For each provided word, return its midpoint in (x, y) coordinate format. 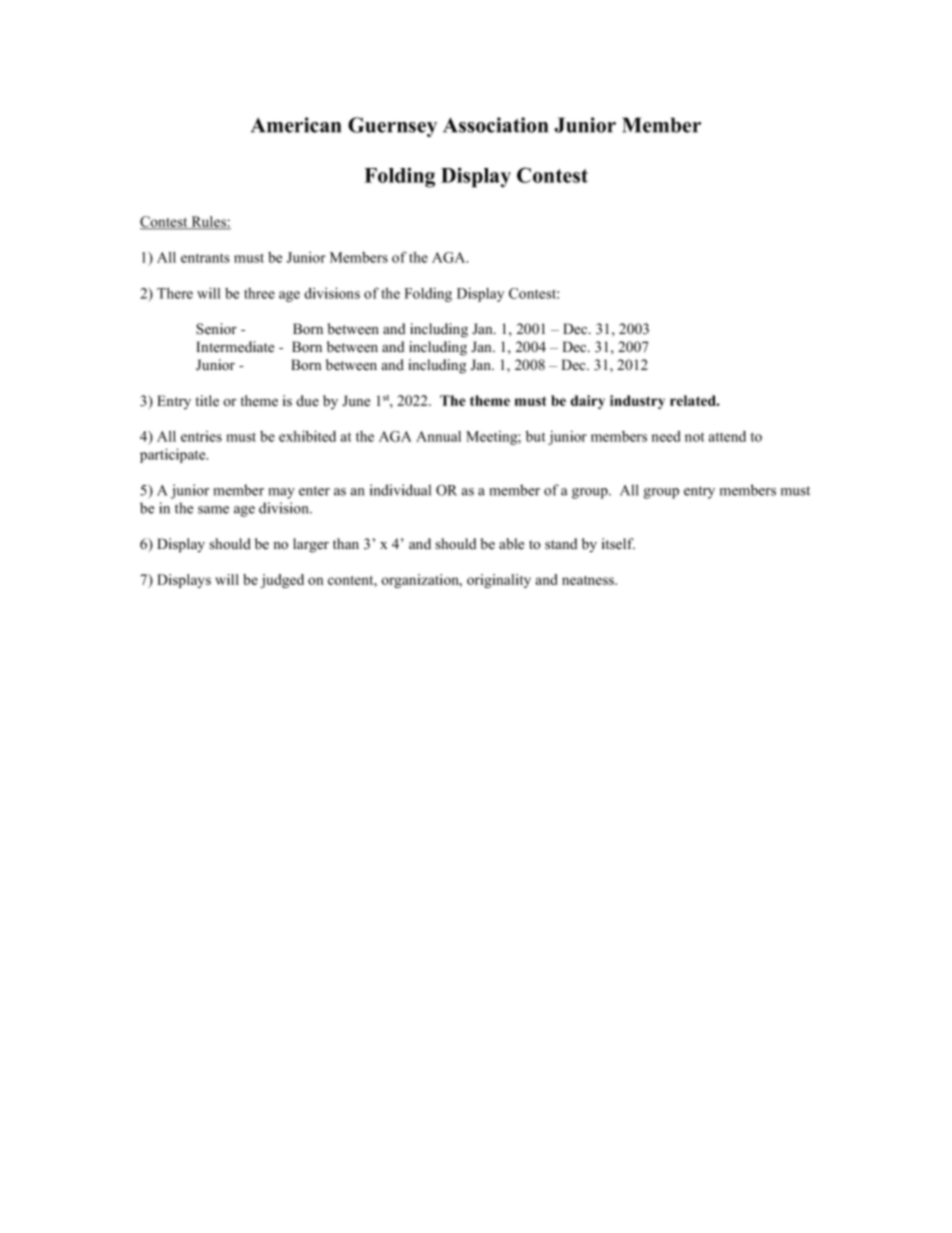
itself (618, 544)
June (356, 401)
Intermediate (235, 347)
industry (637, 402)
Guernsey (392, 127)
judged (282, 581)
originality (499, 581)
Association (495, 125)
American (296, 125)
